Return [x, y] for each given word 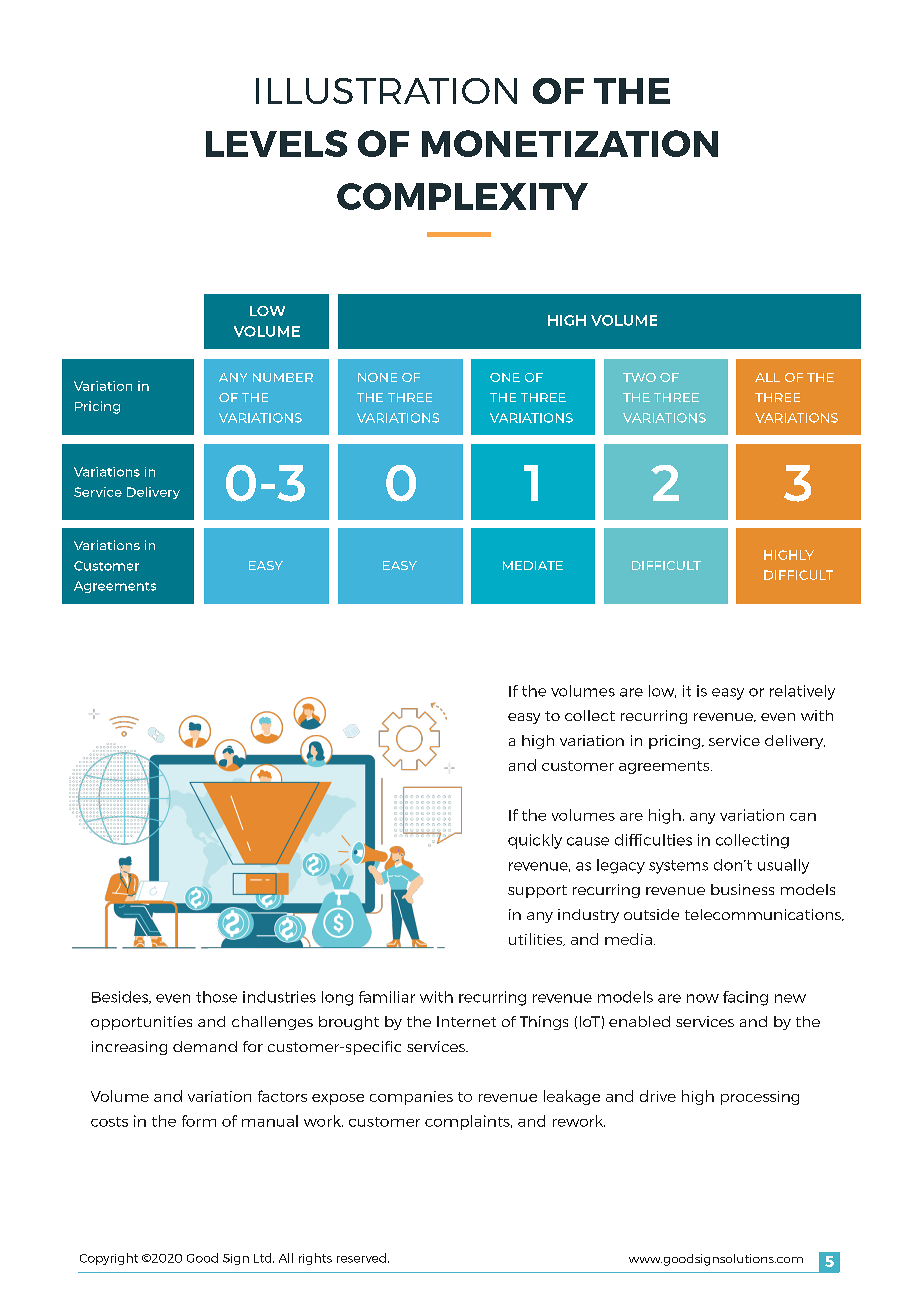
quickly [535, 841]
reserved [361, 1258]
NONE [377, 377]
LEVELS [276, 143]
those [216, 997]
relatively [802, 692]
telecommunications [764, 915]
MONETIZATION [570, 143]
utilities [537, 939]
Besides [121, 997]
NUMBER [283, 377]
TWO [639, 377]
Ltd [264, 1258]
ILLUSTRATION [386, 91]
